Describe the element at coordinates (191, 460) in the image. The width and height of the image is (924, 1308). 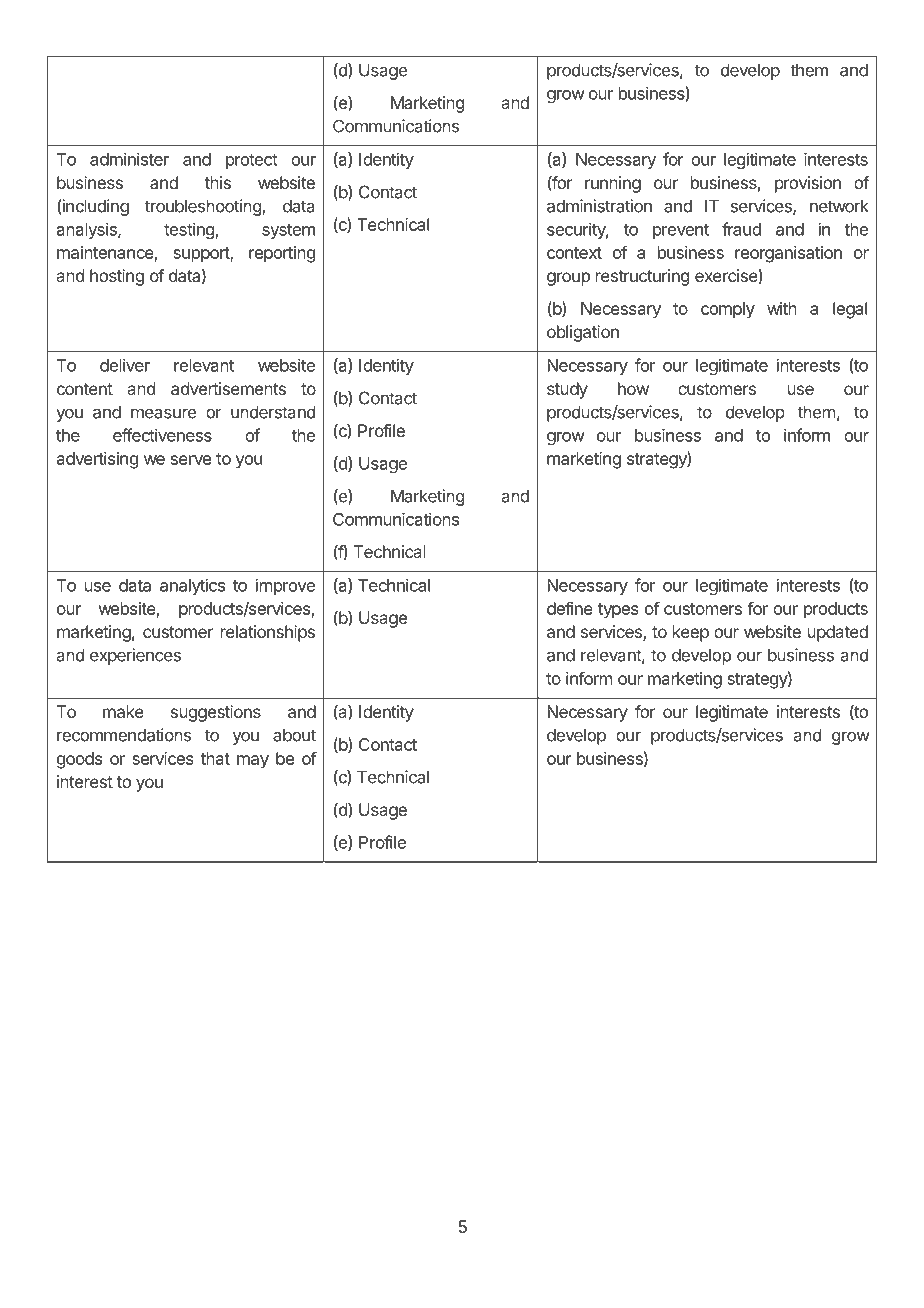
I see `serve` at that location.
